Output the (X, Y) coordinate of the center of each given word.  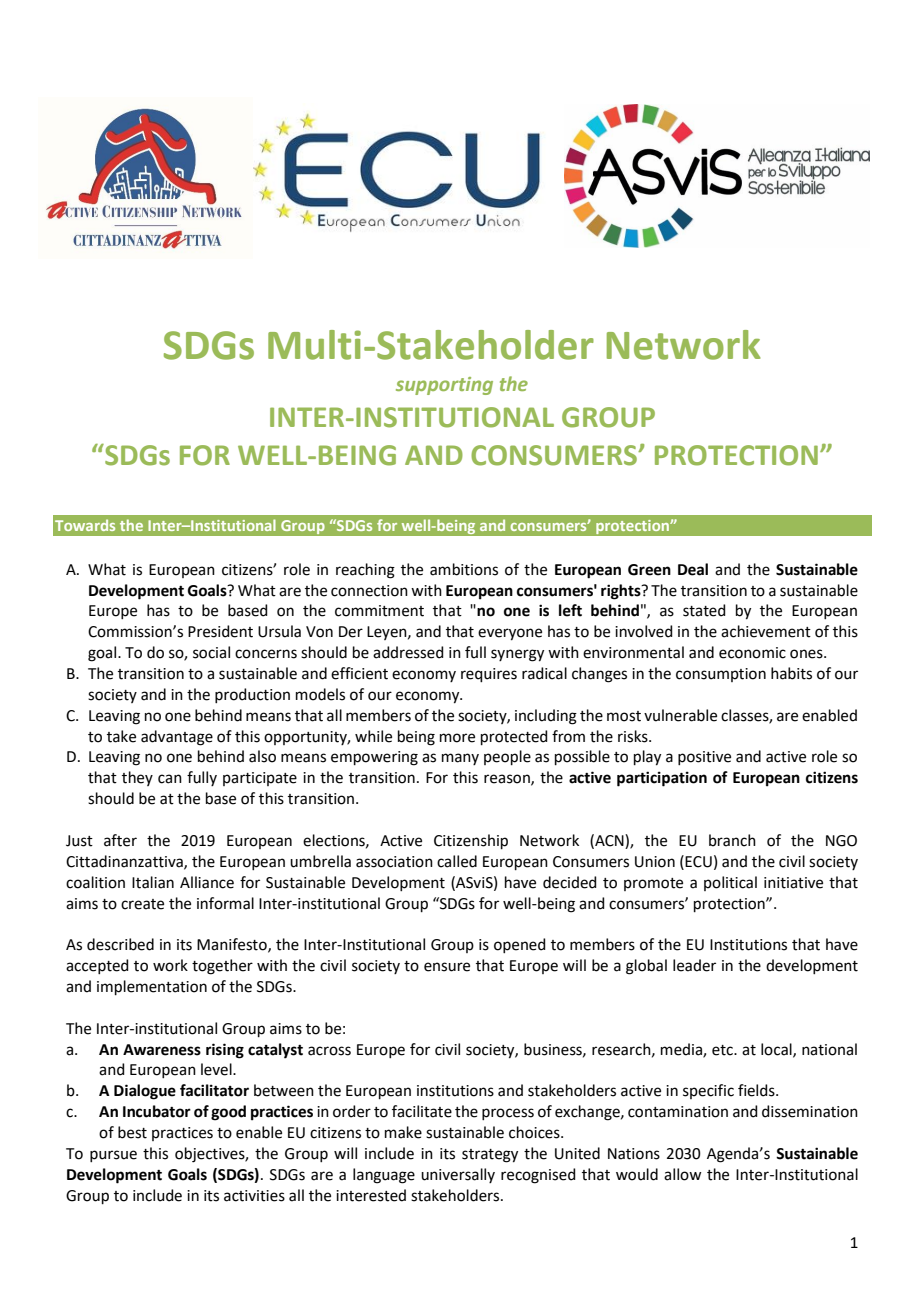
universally (458, 1175)
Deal (693, 569)
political (730, 883)
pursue (113, 1156)
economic (752, 653)
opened (520, 945)
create (142, 904)
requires (489, 675)
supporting (444, 386)
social (211, 652)
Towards (85, 525)
